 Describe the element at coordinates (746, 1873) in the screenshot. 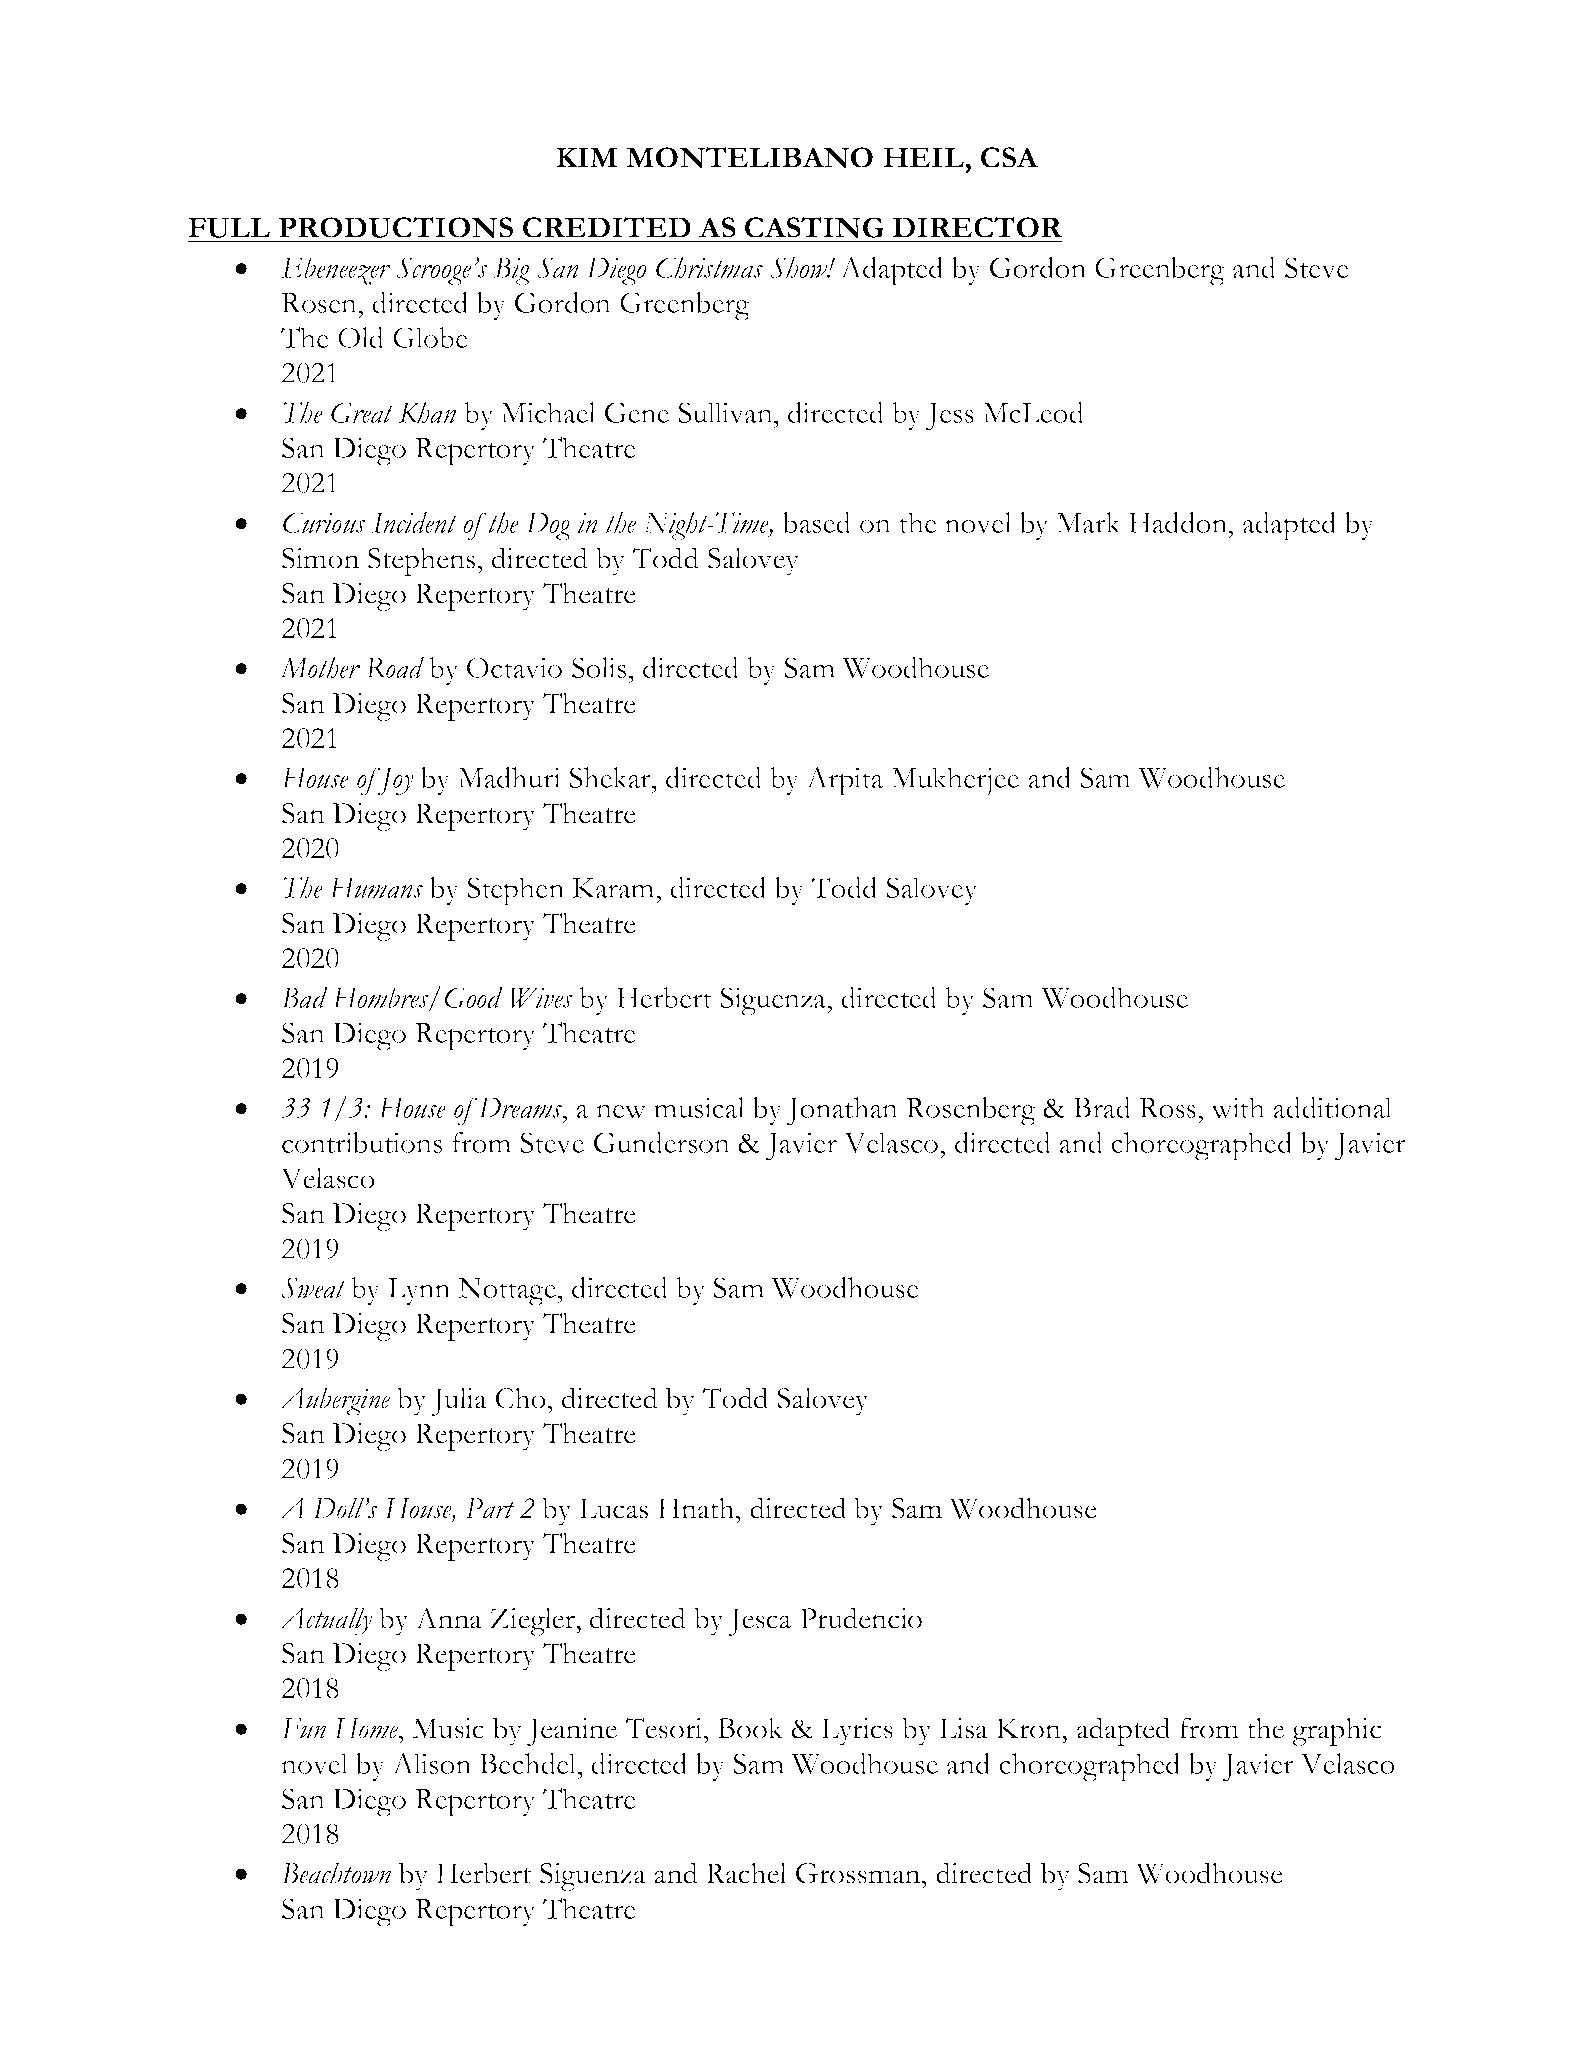

I see `Rachel` at that location.
